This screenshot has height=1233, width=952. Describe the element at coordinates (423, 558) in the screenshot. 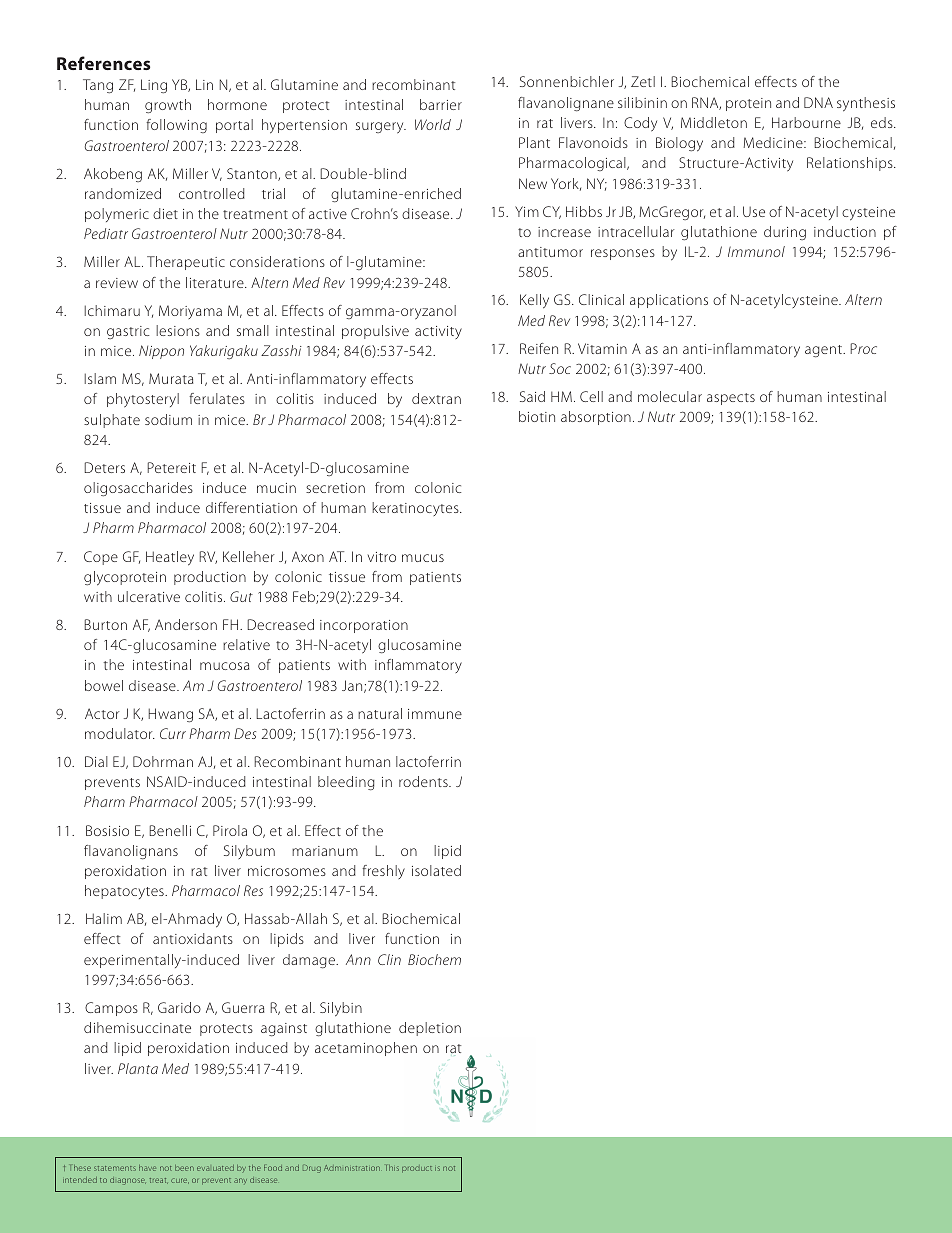

I see `mucus` at that location.
